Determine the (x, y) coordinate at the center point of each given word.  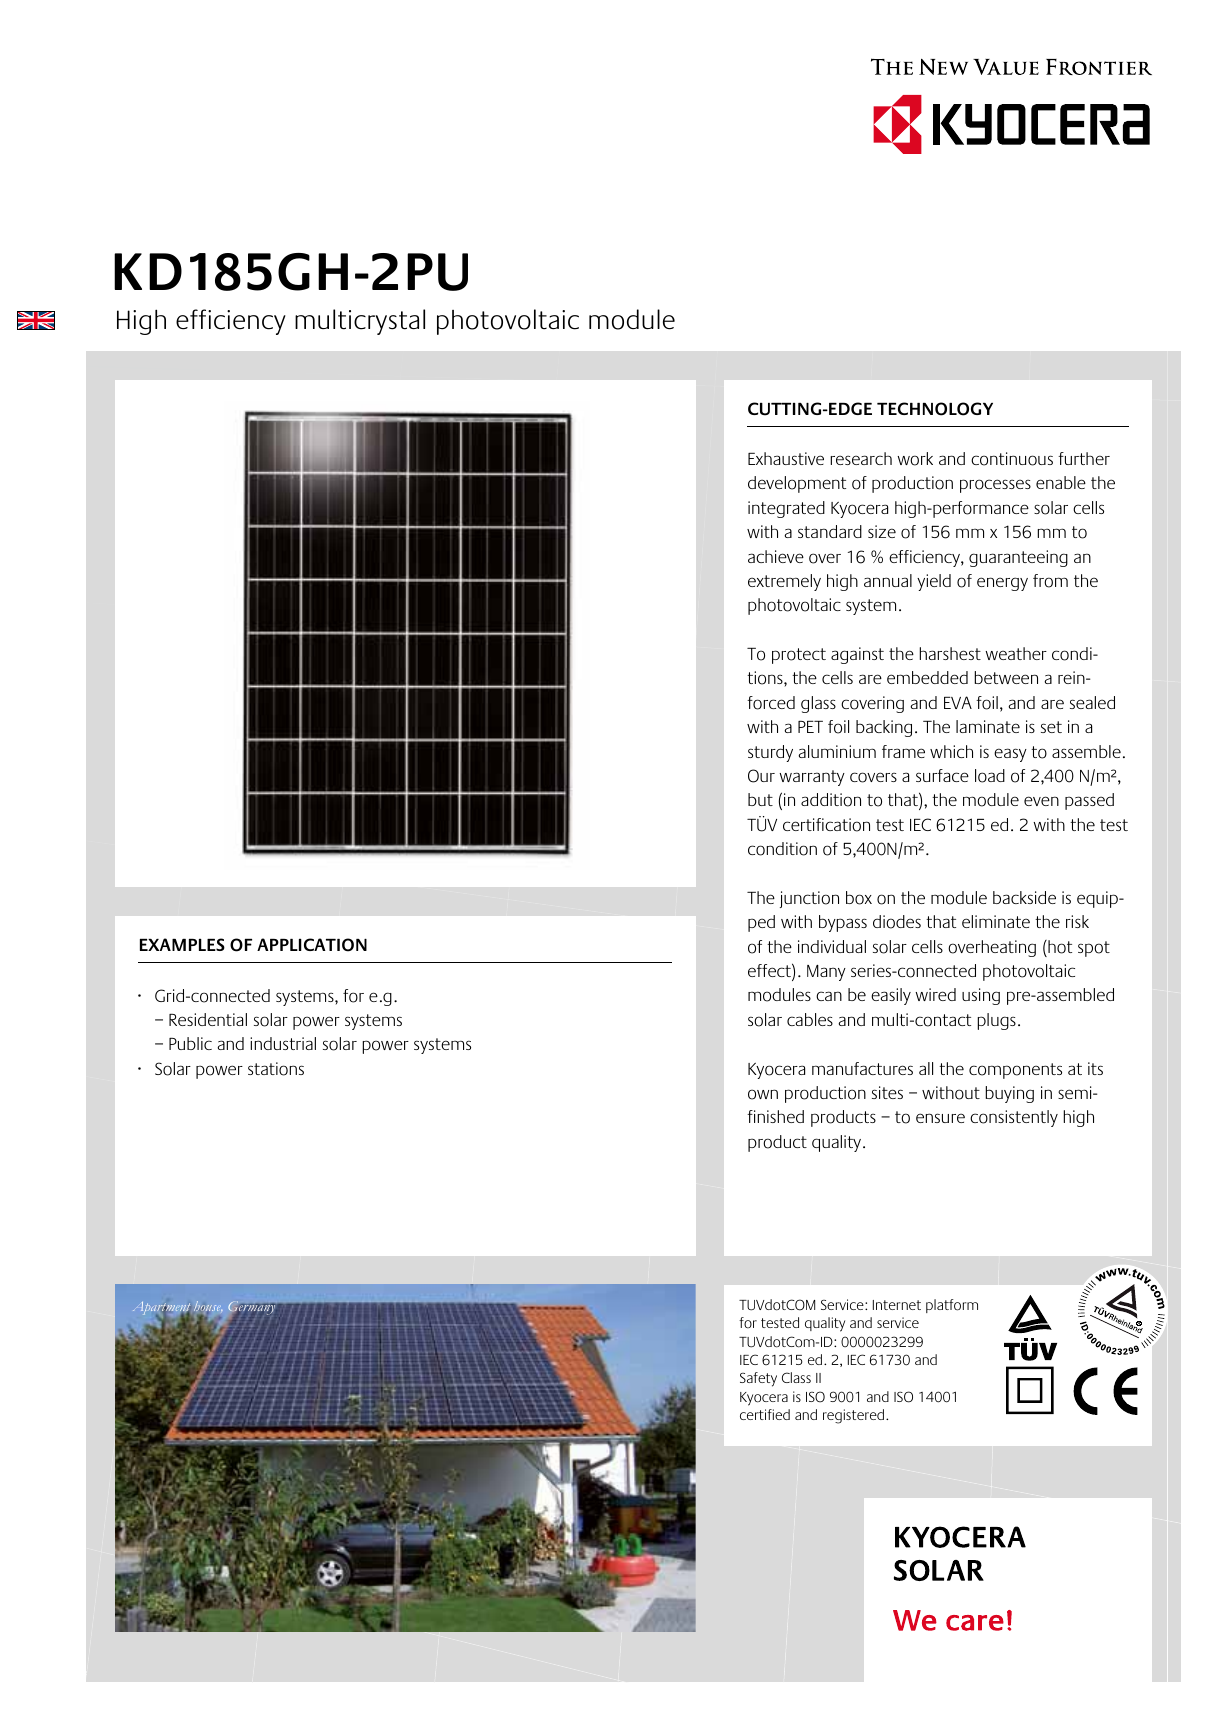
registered (855, 1416)
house (208, 1308)
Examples (182, 944)
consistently (1014, 1118)
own (763, 1094)
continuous (1012, 459)
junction (809, 899)
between (1006, 677)
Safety (758, 1379)
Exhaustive (786, 458)
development (797, 484)
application (312, 945)
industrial (283, 1043)
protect (799, 656)
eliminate (996, 921)
